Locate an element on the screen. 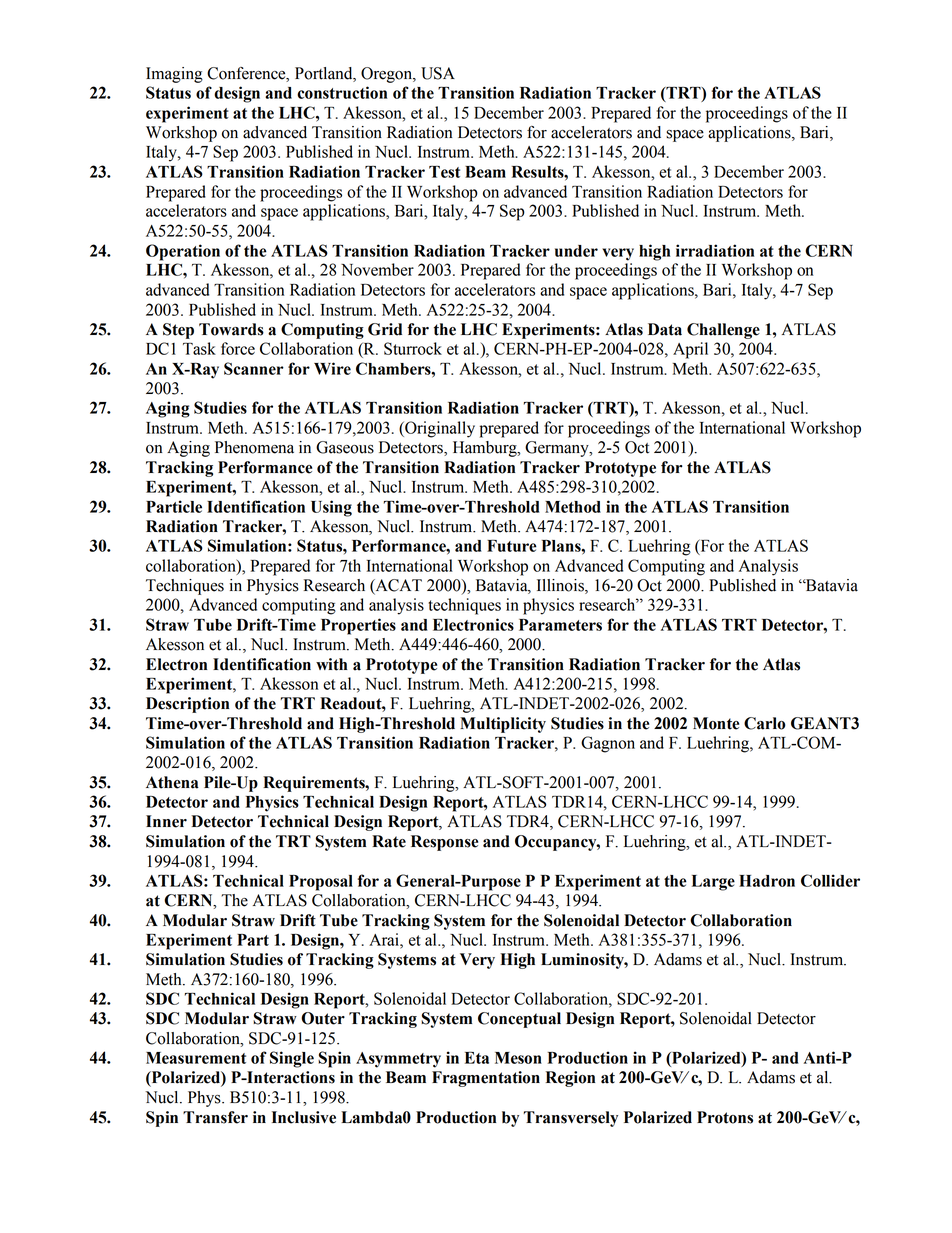 This screenshot has height=1233, width=952. Multiplicity is located at coordinates (503, 725).
